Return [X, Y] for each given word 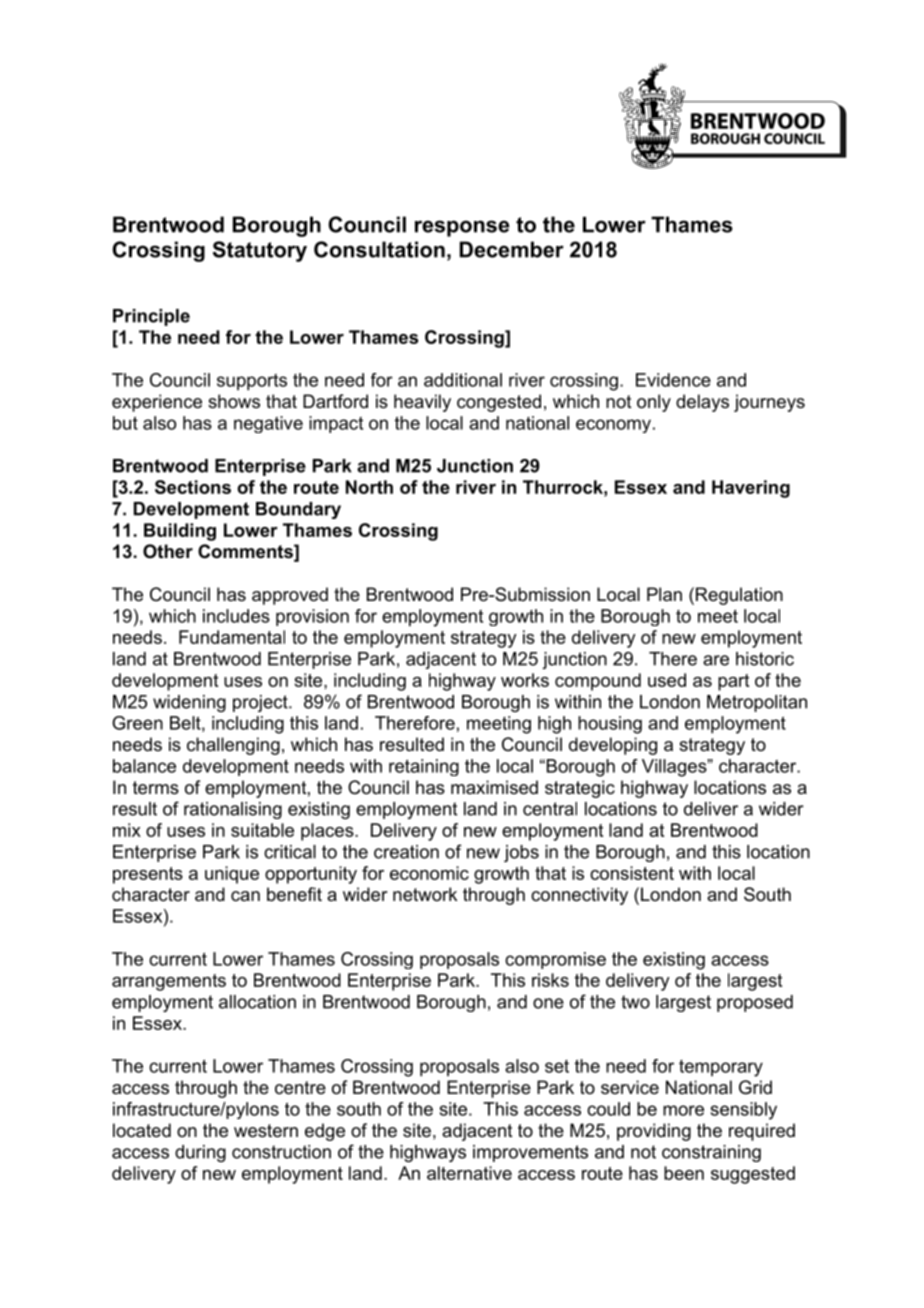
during [200, 1153]
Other [168, 551]
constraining [711, 1153]
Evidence [673, 380]
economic [429, 873]
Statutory [260, 251]
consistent [632, 873]
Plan [664, 594]
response [462, 228]
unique [232, 875]
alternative [469, 1173]
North [369, 487]
